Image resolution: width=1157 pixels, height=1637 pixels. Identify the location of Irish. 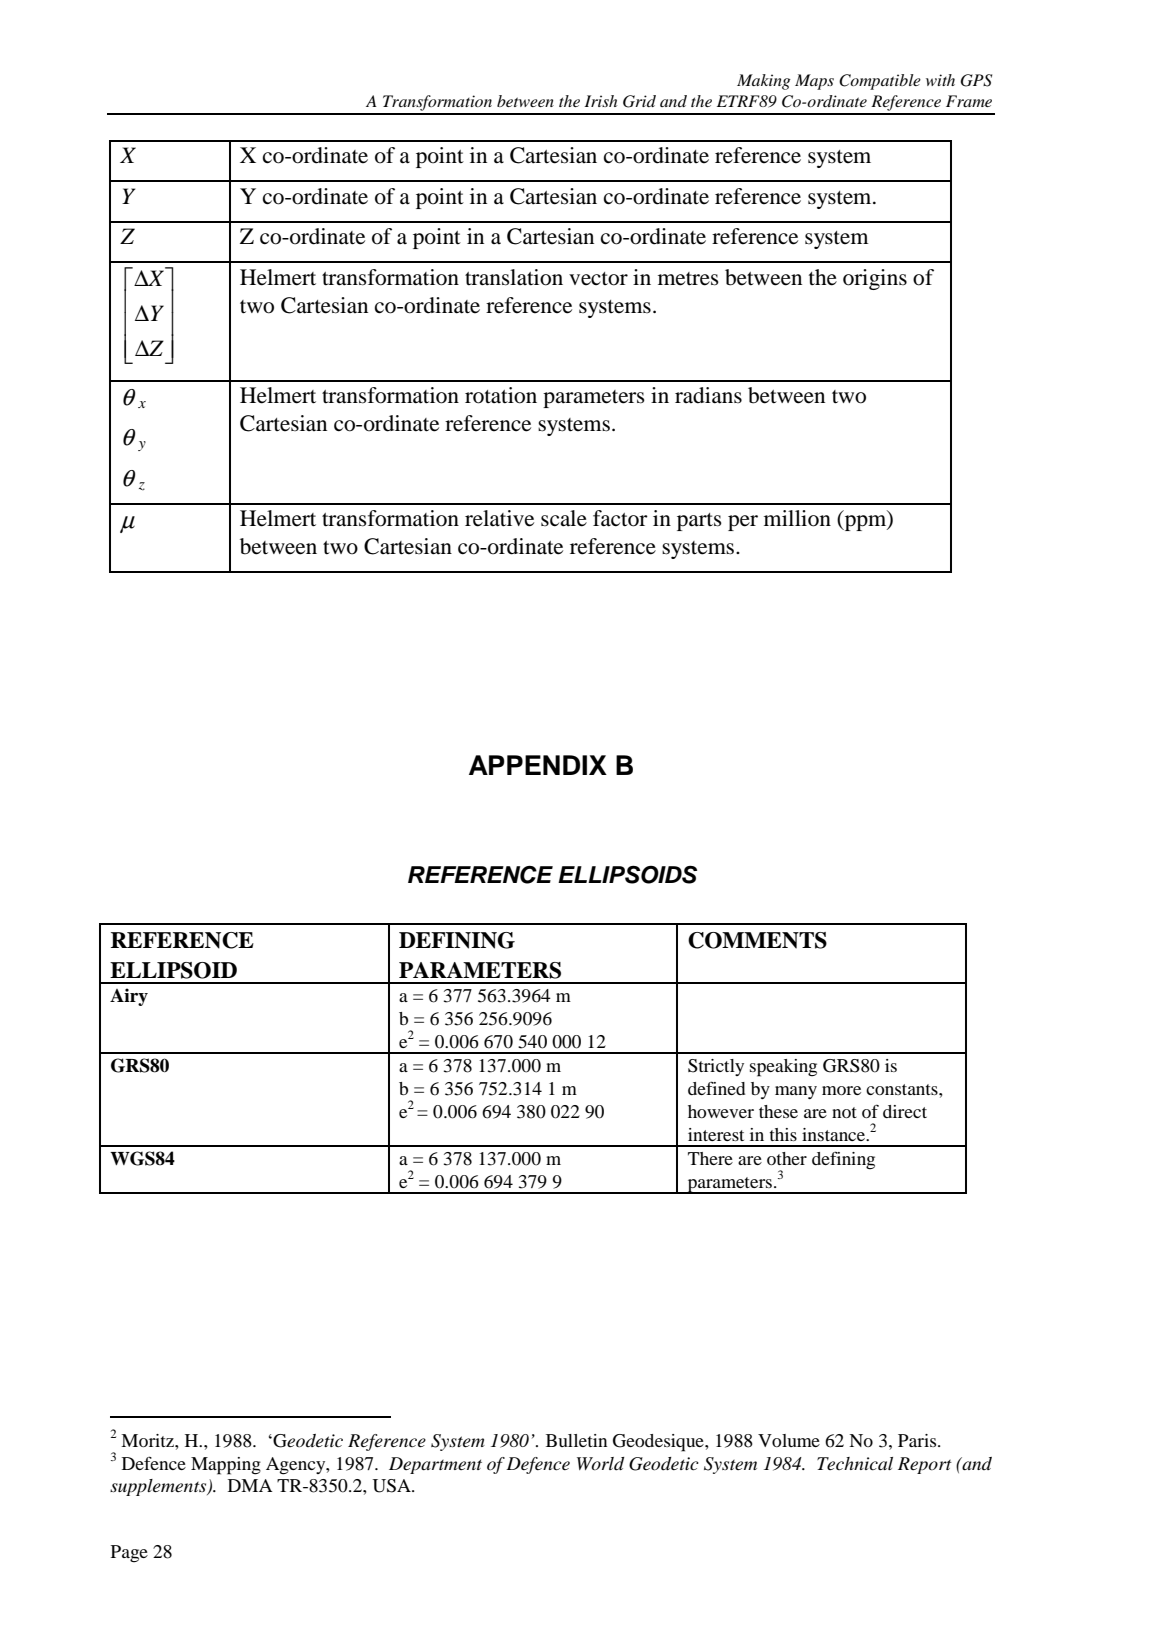
(601, 101).
